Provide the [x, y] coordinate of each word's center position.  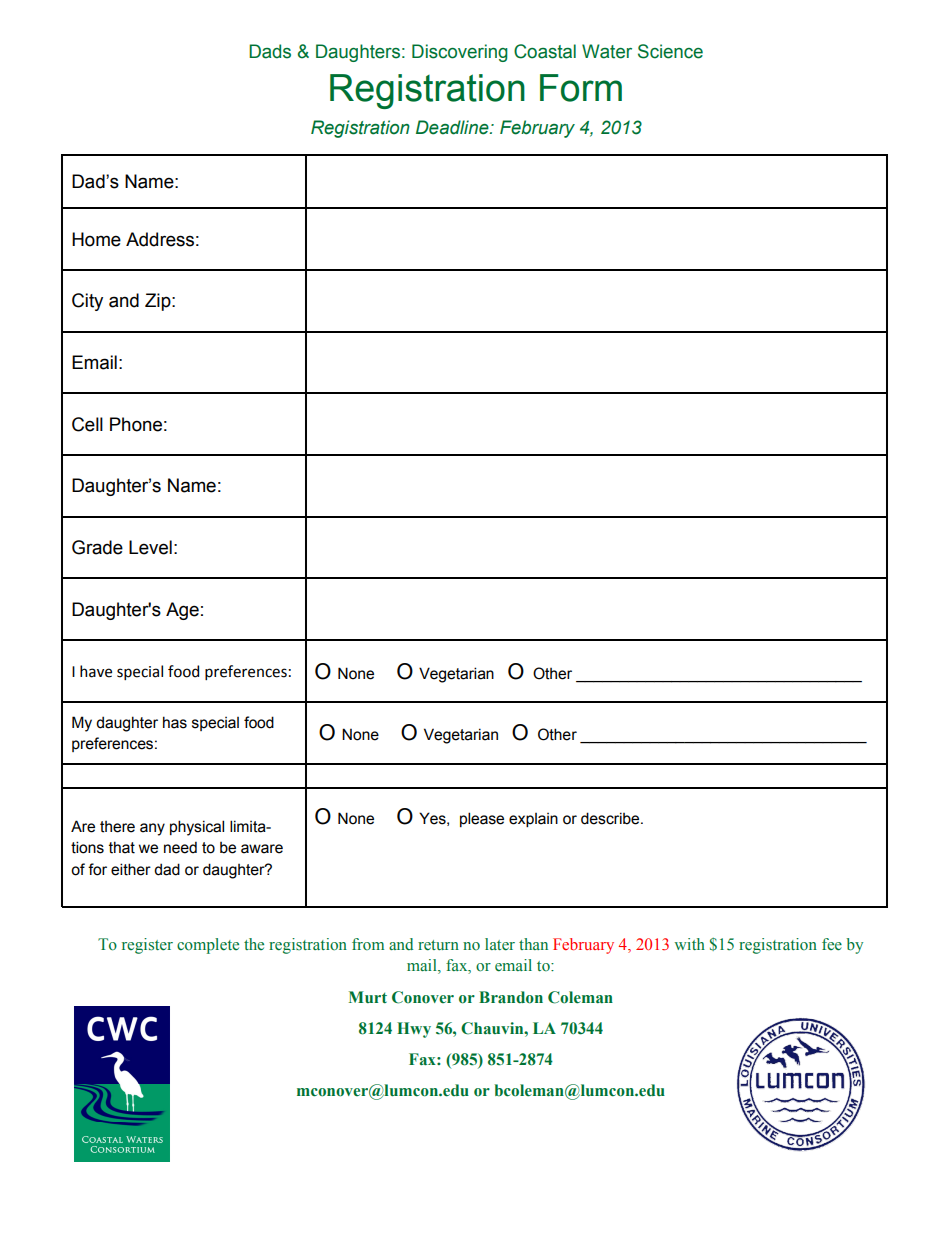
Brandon [511, 997]
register [147, 946]
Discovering [460, 53]
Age [182, 611]
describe [611, 818]
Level [150, 547]
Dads [270, 51]
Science [670, 51]
